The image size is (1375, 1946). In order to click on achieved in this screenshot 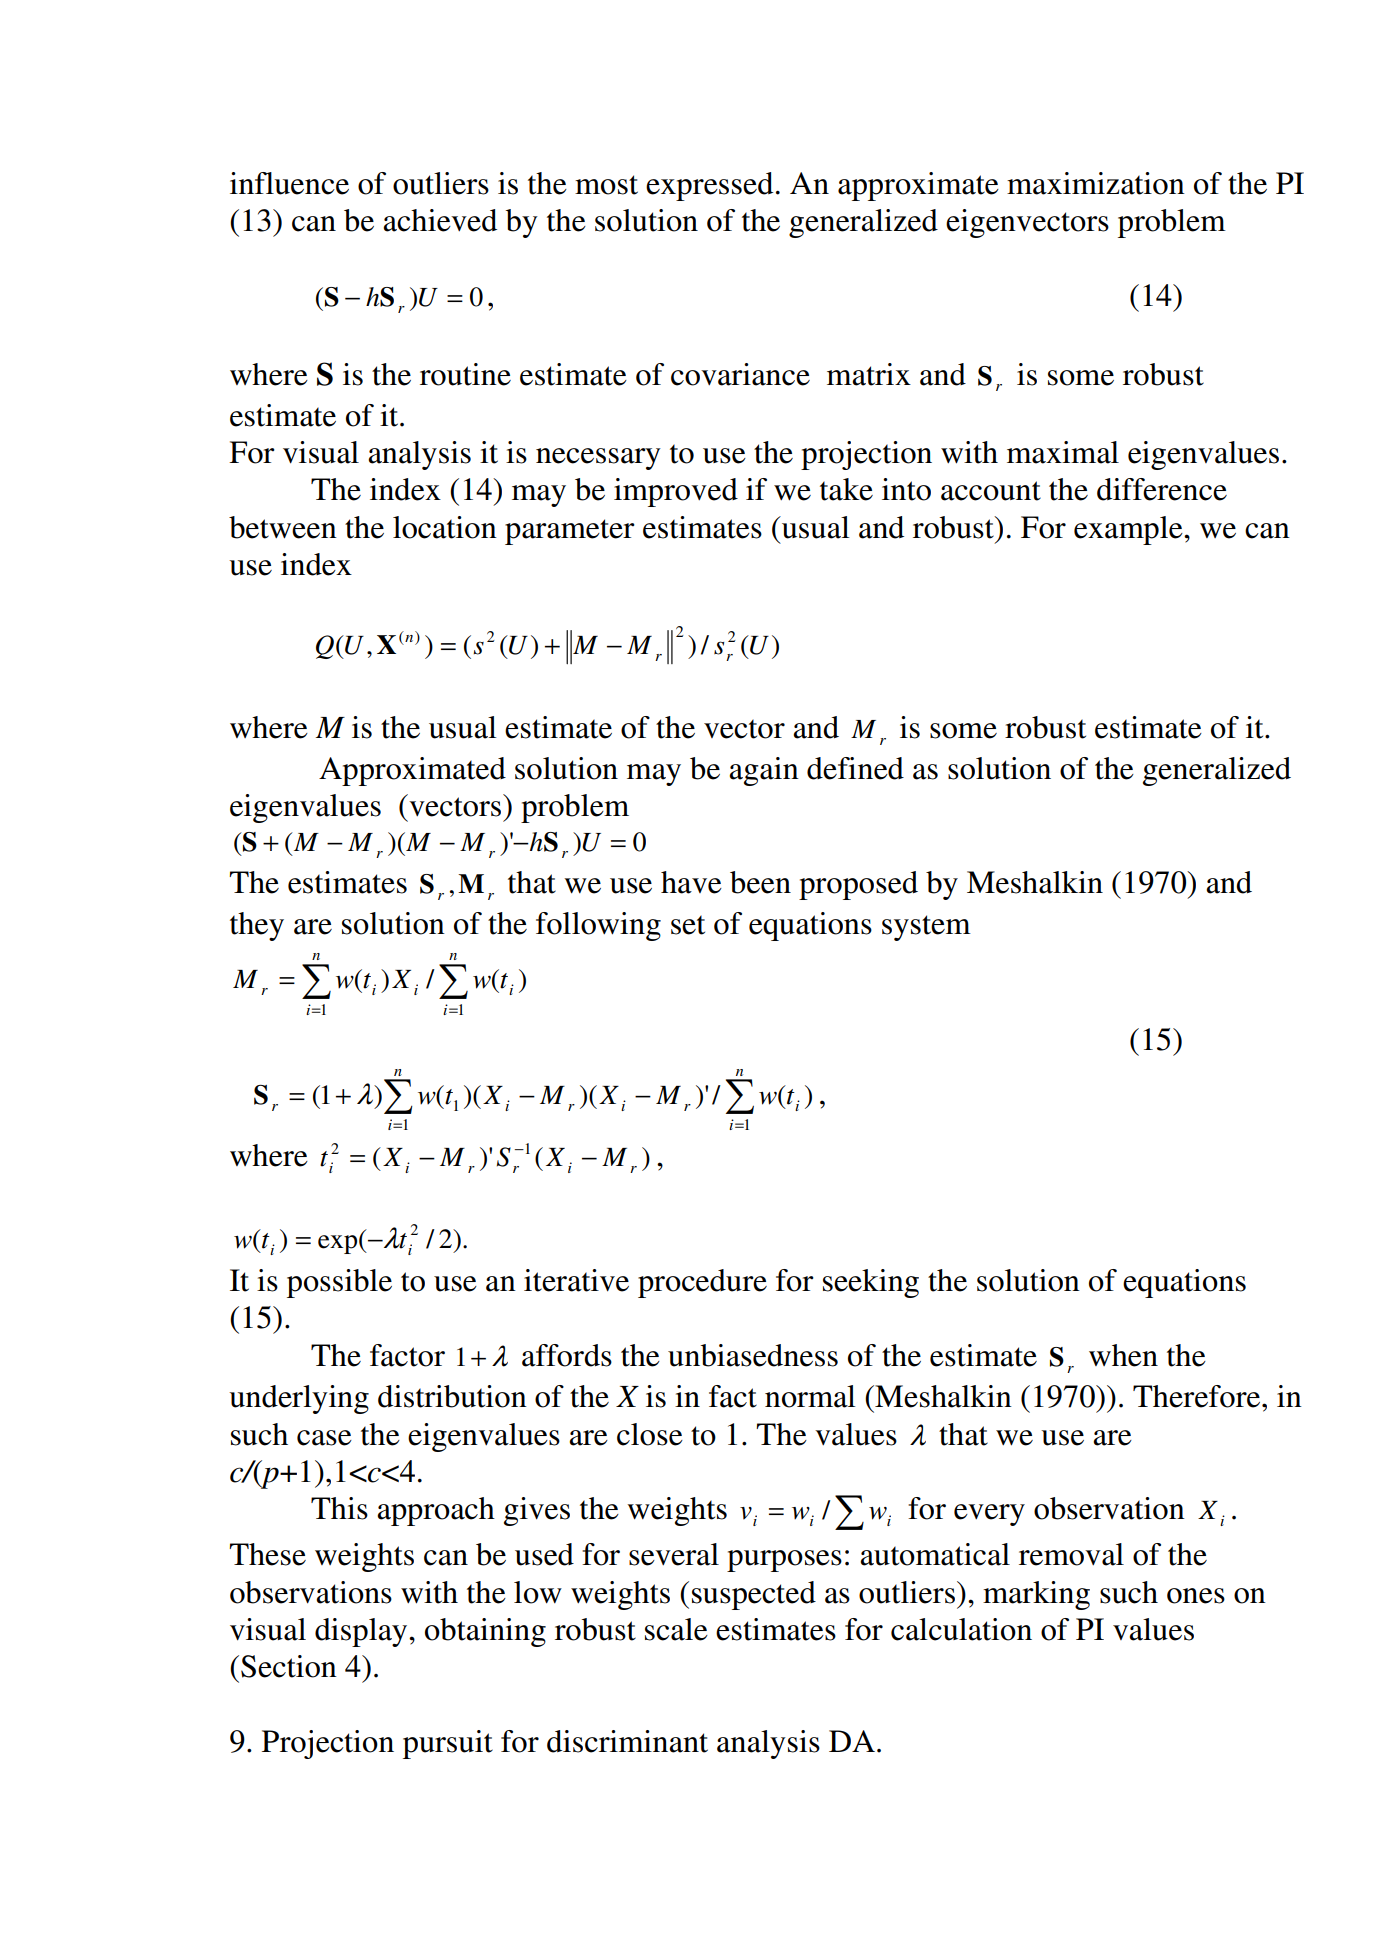, I will do `click(440, 220)`.
